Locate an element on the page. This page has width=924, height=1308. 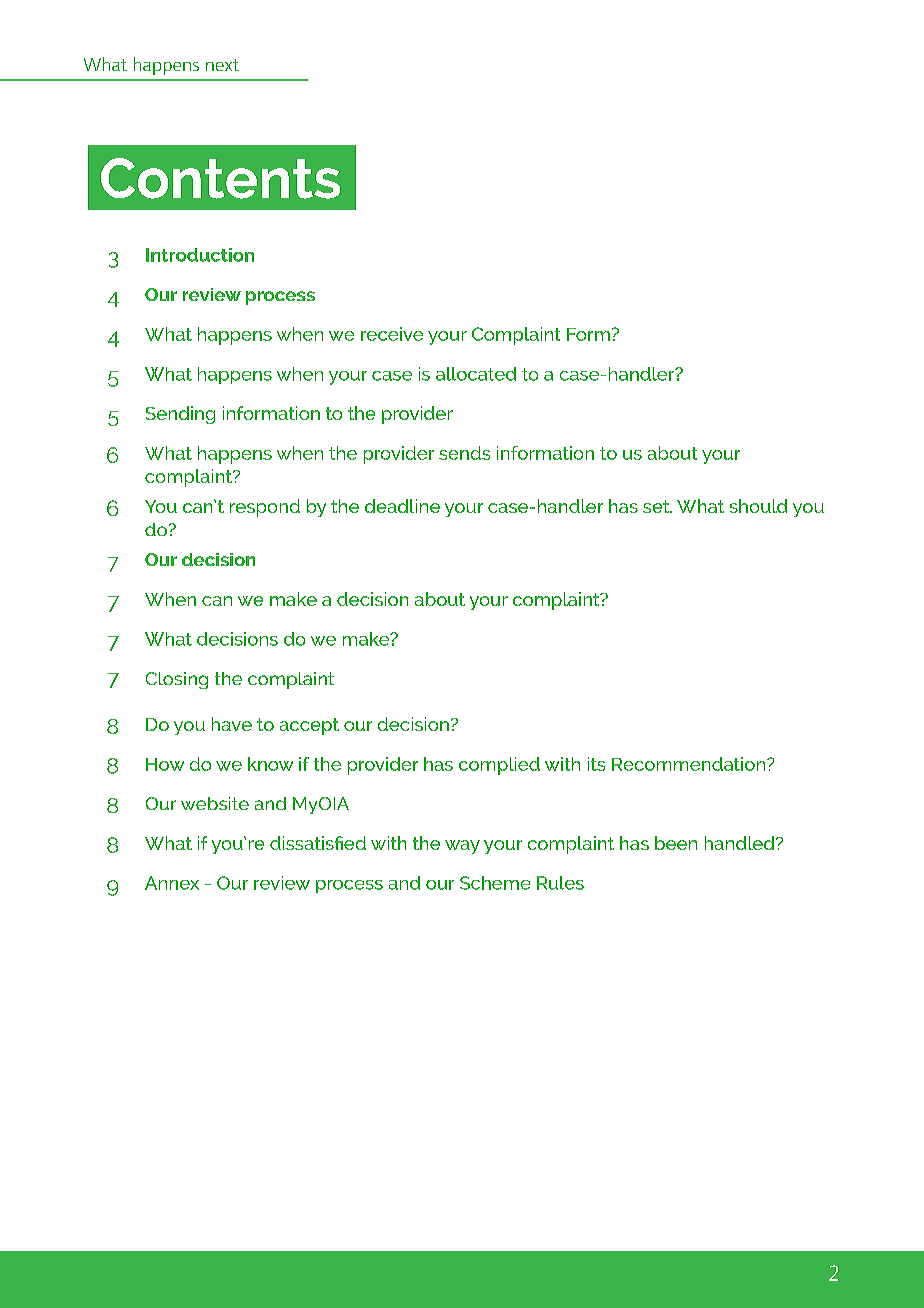
receive is located at coordinates (392, 334).
